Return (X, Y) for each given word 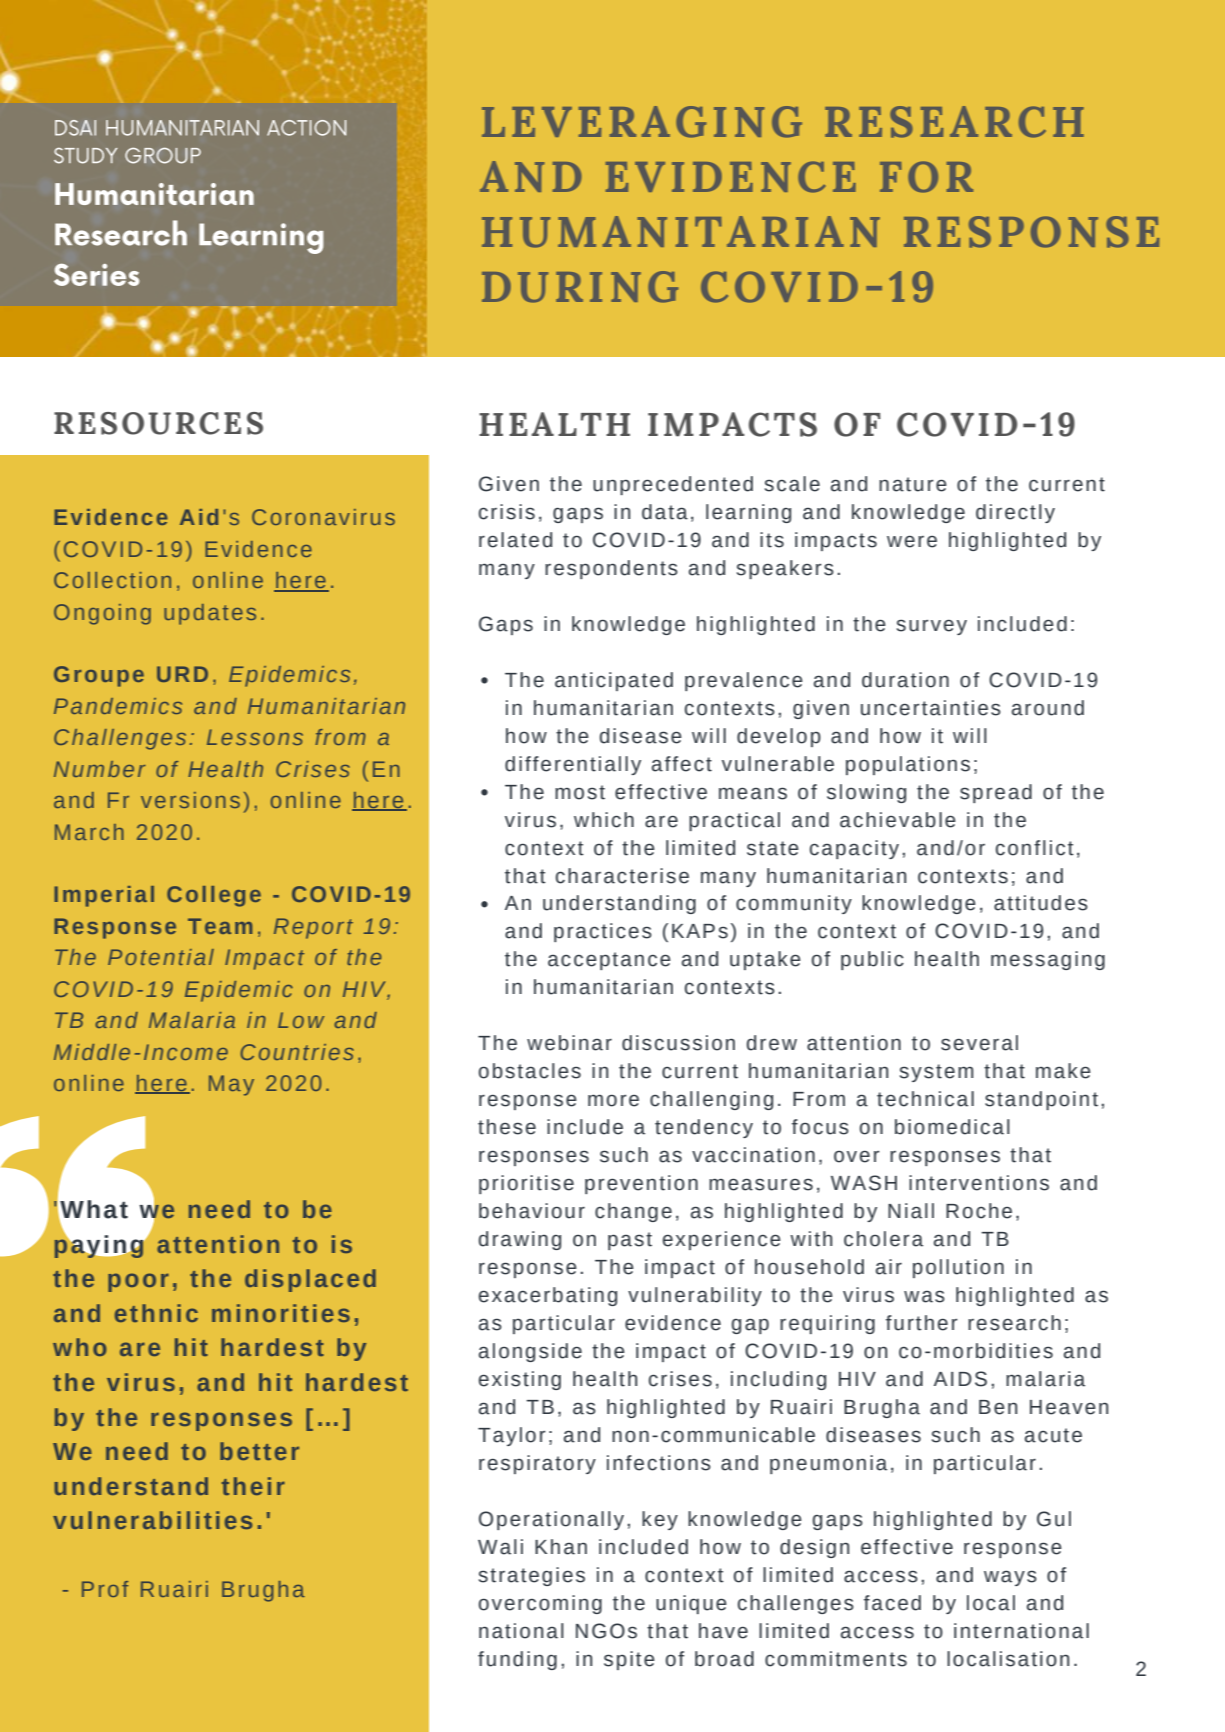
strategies (532, 1576)
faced (892, 1603)
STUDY (86, 156)
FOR (926, 177)
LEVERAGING (642, 122)
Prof (105, 1589)
